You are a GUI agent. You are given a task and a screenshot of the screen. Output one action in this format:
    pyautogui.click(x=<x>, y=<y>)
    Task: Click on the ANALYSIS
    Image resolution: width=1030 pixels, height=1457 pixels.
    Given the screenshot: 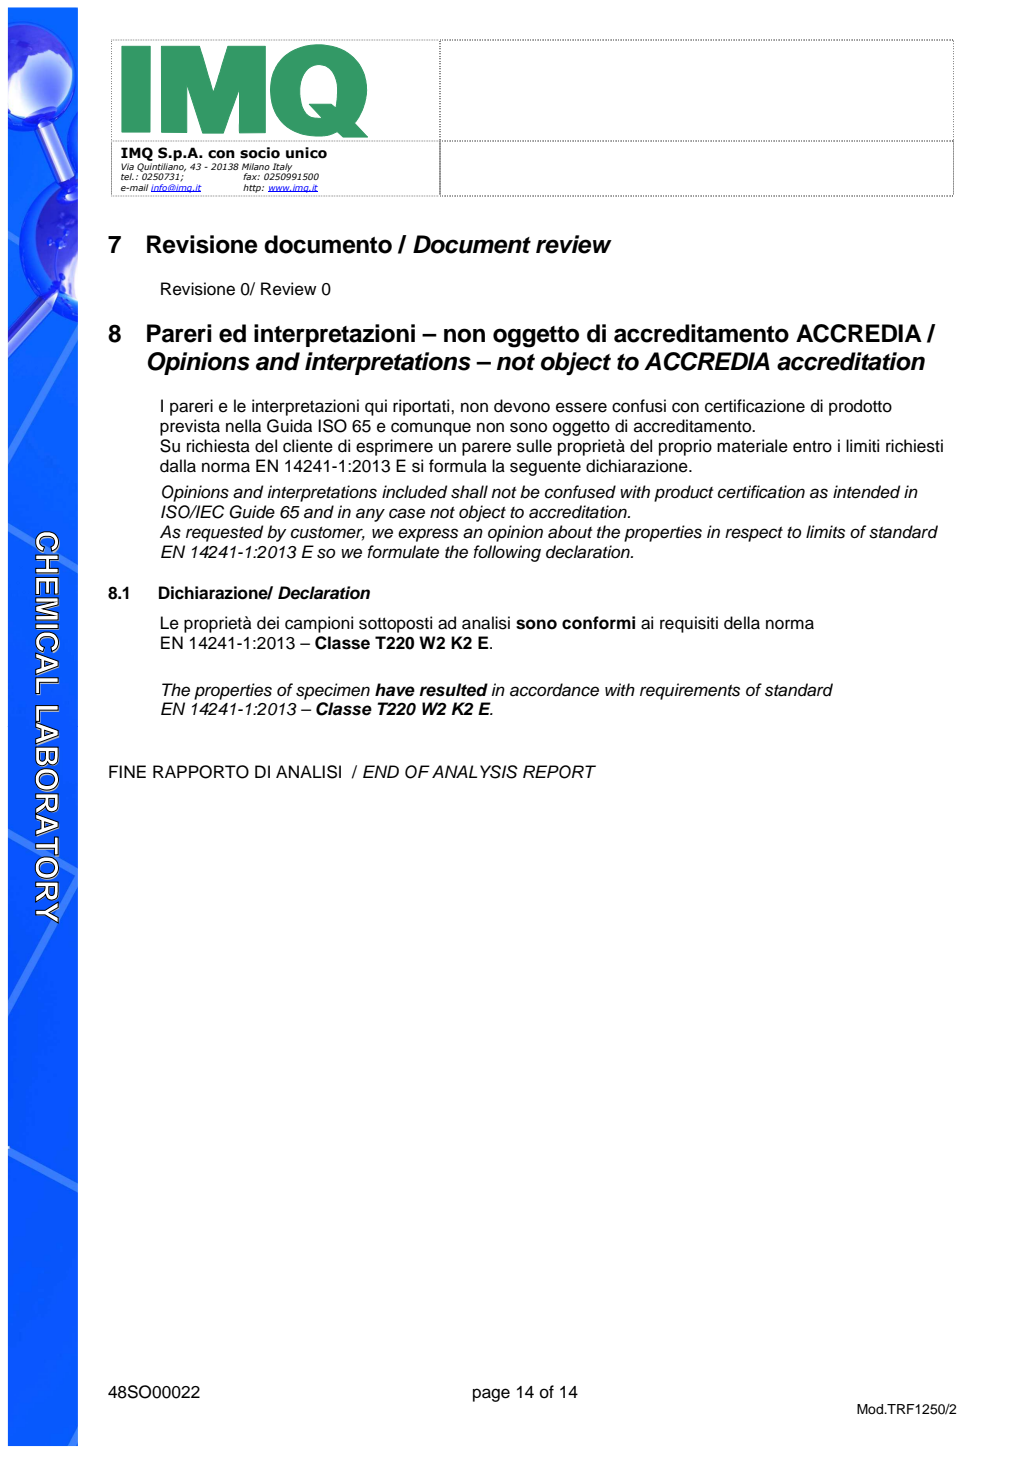 What is the action you would take?
    pyautogui.click(x=475, y=772)
